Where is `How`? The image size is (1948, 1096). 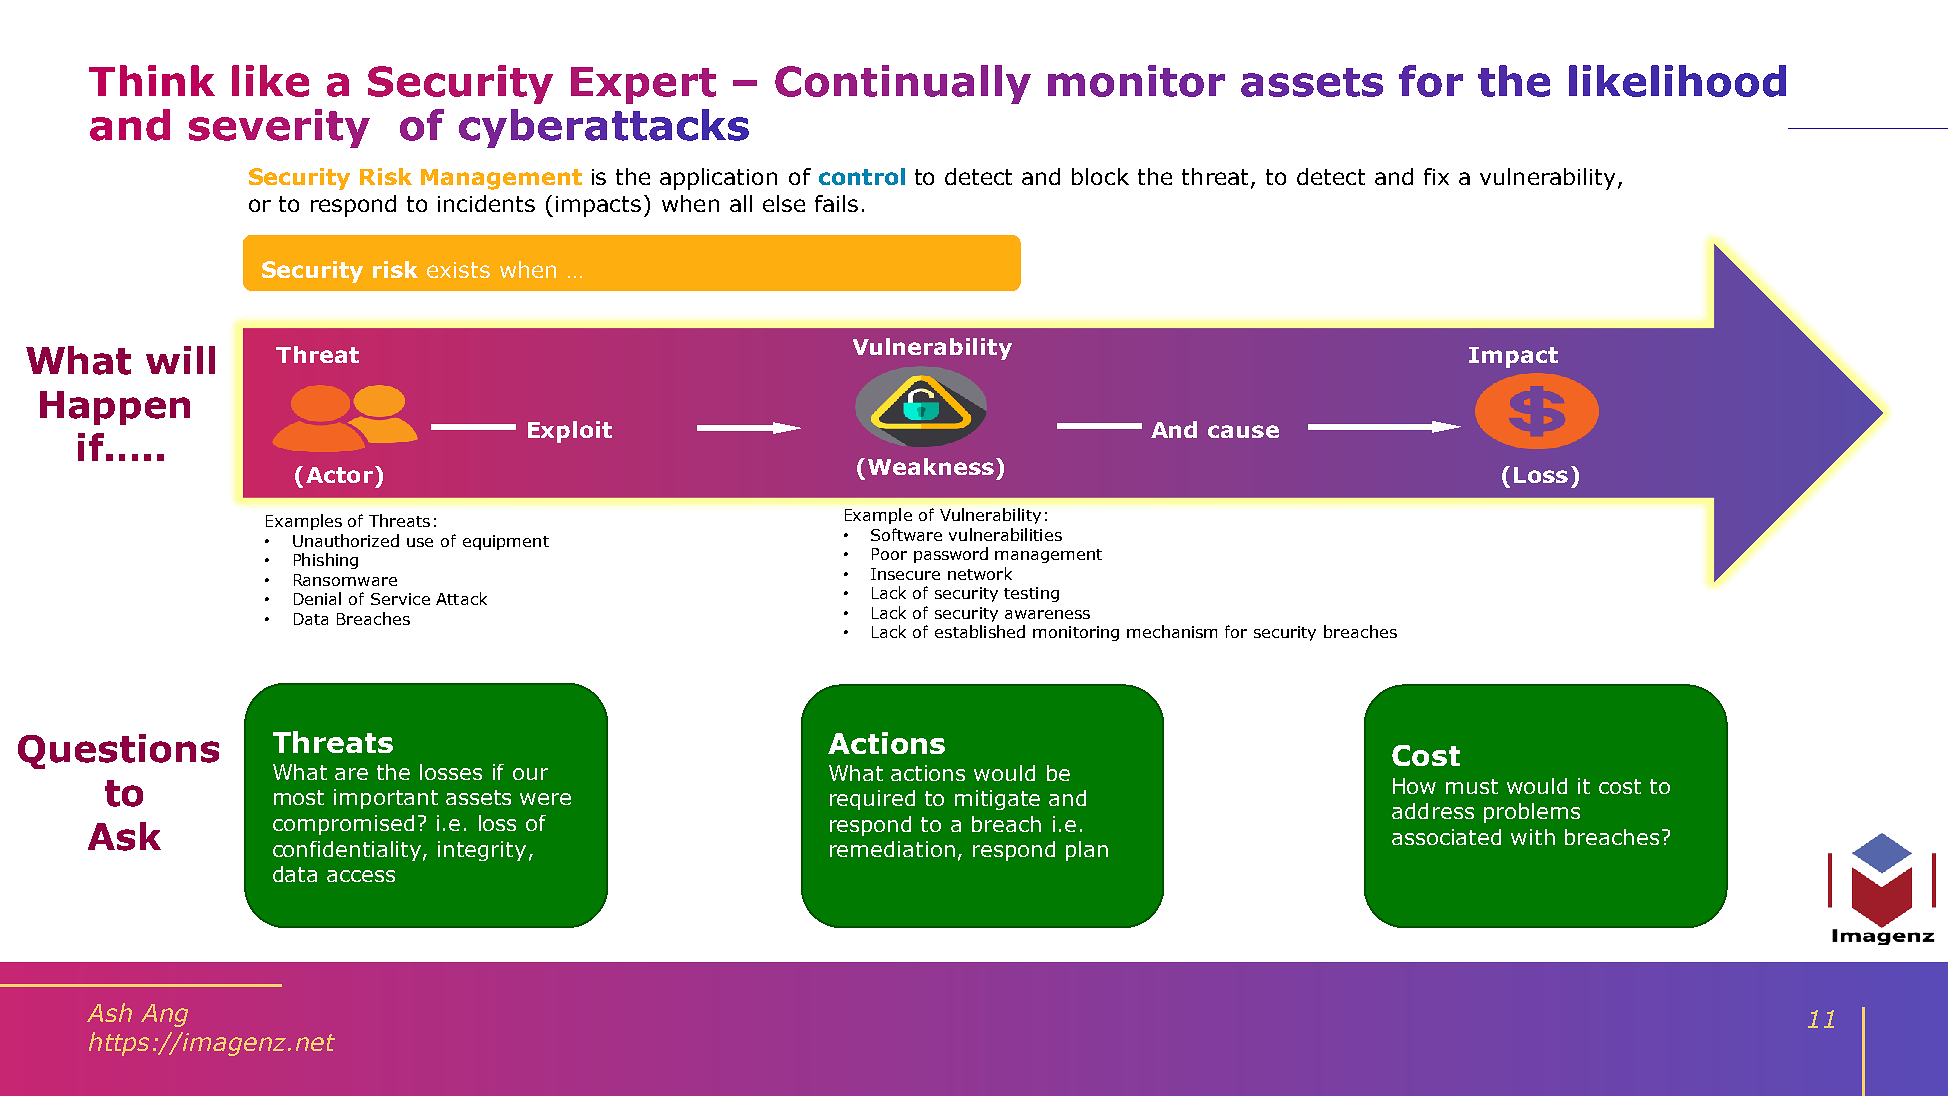
How is located at coordinates (1414, 786).
